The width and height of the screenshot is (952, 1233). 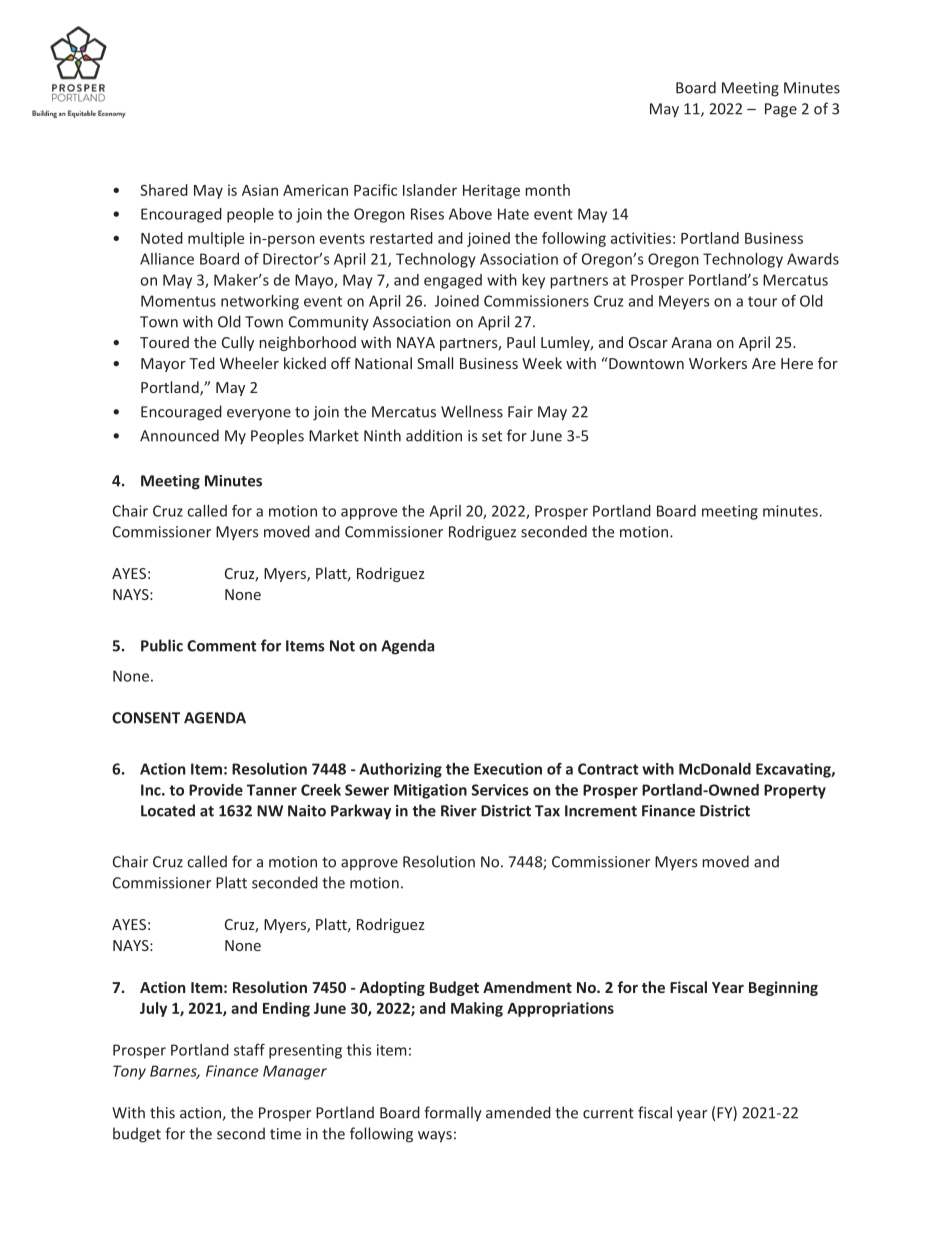 I want to click on time, so click(x=285, y=1134).
